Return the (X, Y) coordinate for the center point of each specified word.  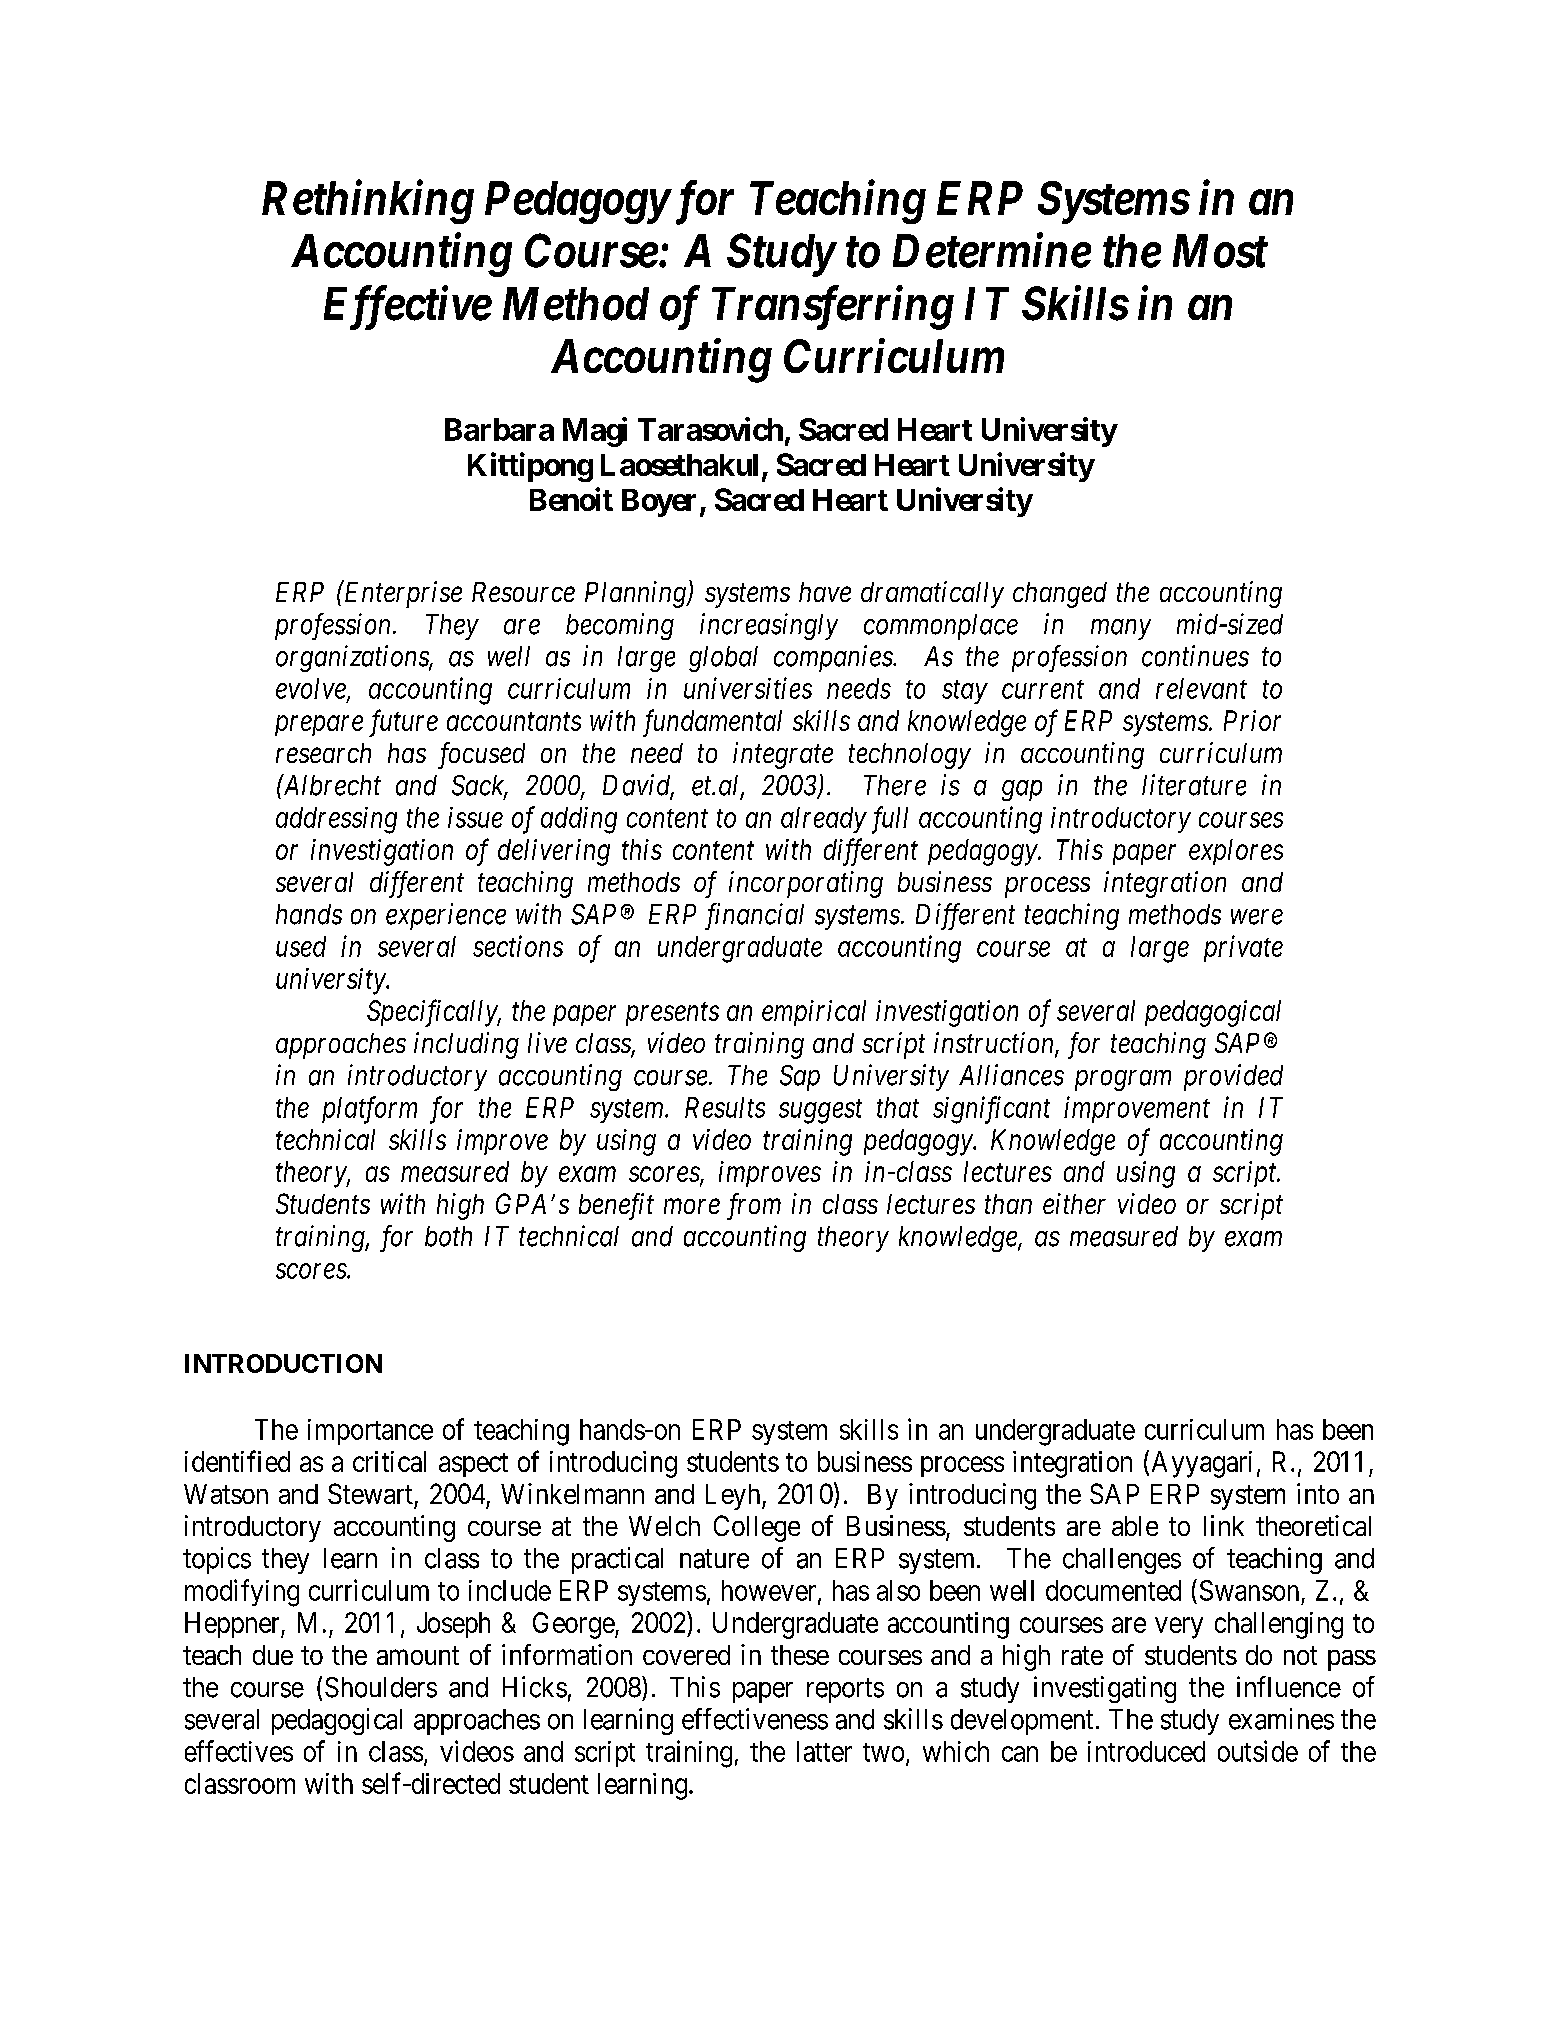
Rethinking (368, 202)
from (754, 1206)
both (448, 1236)
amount (418, 1655)
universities (748, 688)
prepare (319, 726)
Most (1220, 251)
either (1074, 1203)
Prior (1252, 720)
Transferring (833, 308)
